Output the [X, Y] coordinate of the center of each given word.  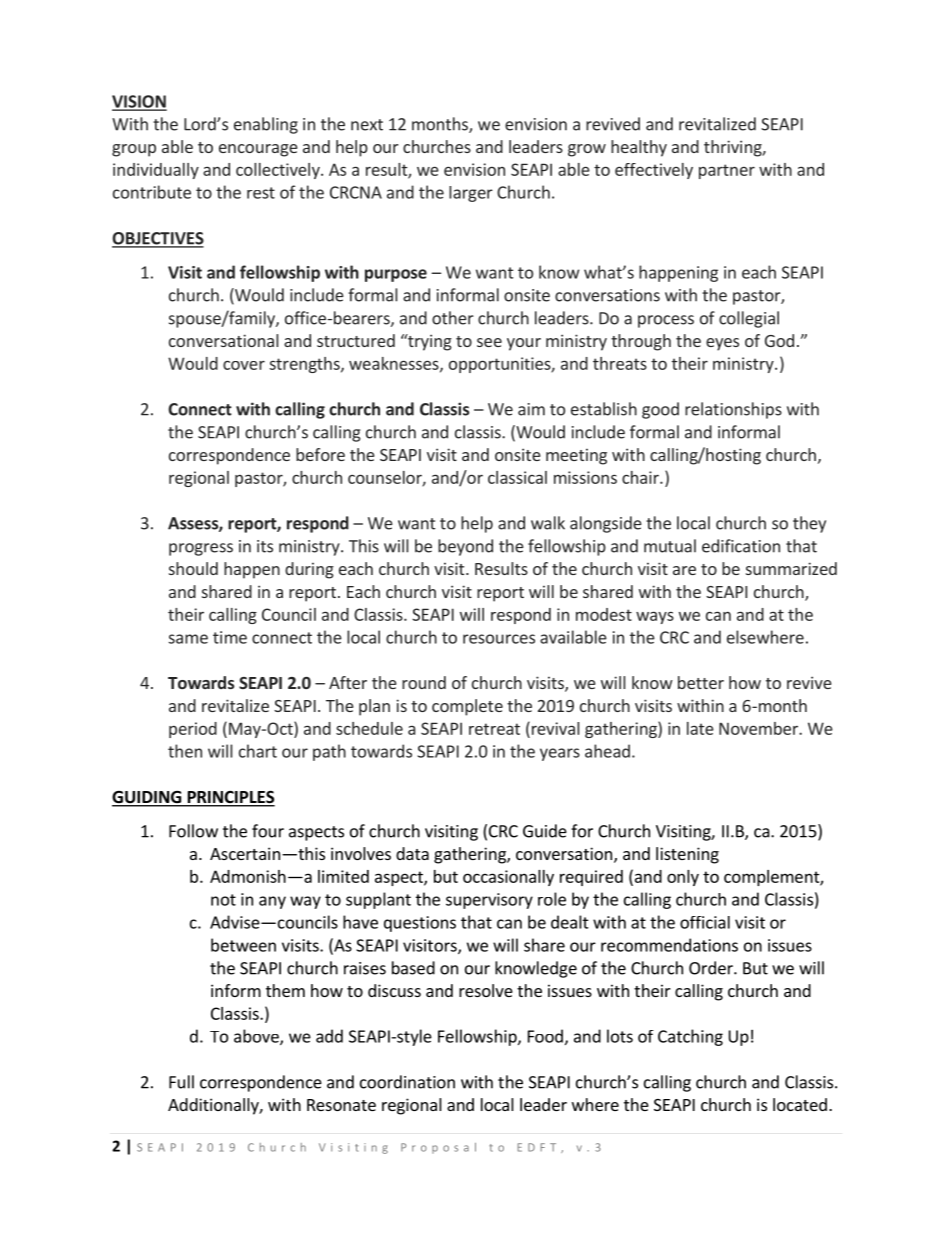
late [700, 728]
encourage [258, 150]
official [705, 922]
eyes [722, 344]
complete [467, 707]
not [223, 900]
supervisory [489, 901]
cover [244, 365]
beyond [465, 547]
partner [727, 171]
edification [741, 546]
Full [181, 1082]
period [193, 730]
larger [471, 194]
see [489, 342]
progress [201, 549]
